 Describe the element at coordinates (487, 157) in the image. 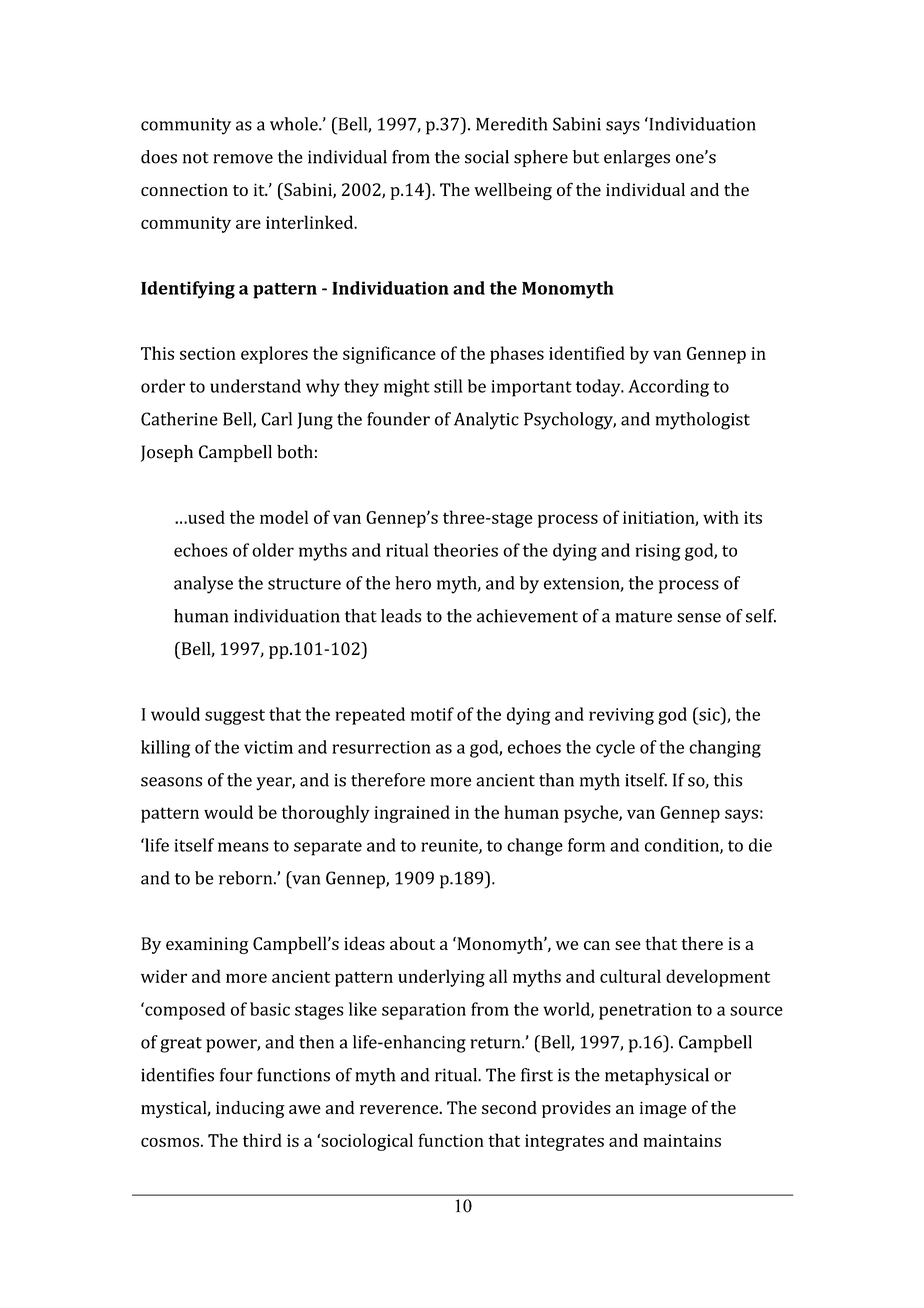

I see `social` at that location.
